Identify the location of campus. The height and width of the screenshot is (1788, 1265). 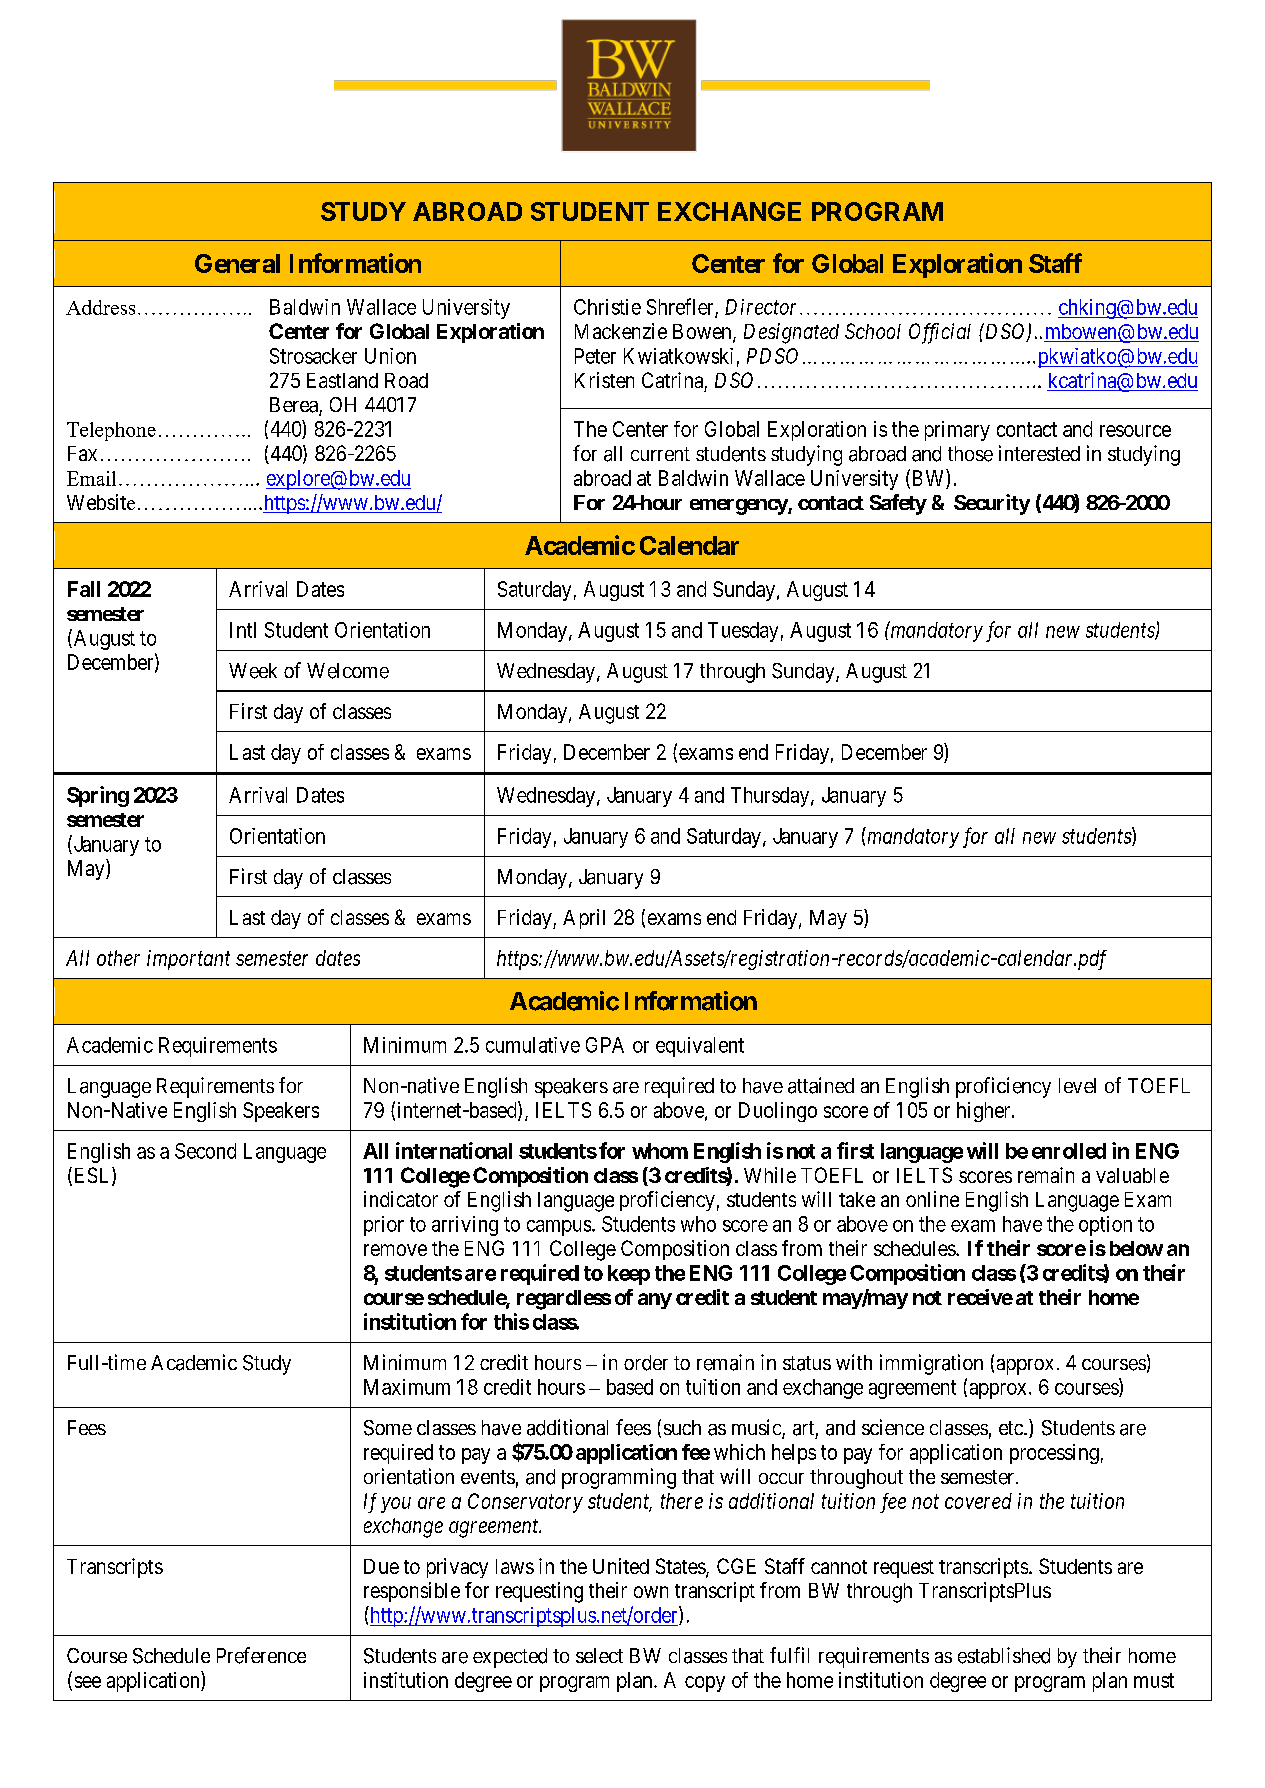
(559, 1228).
